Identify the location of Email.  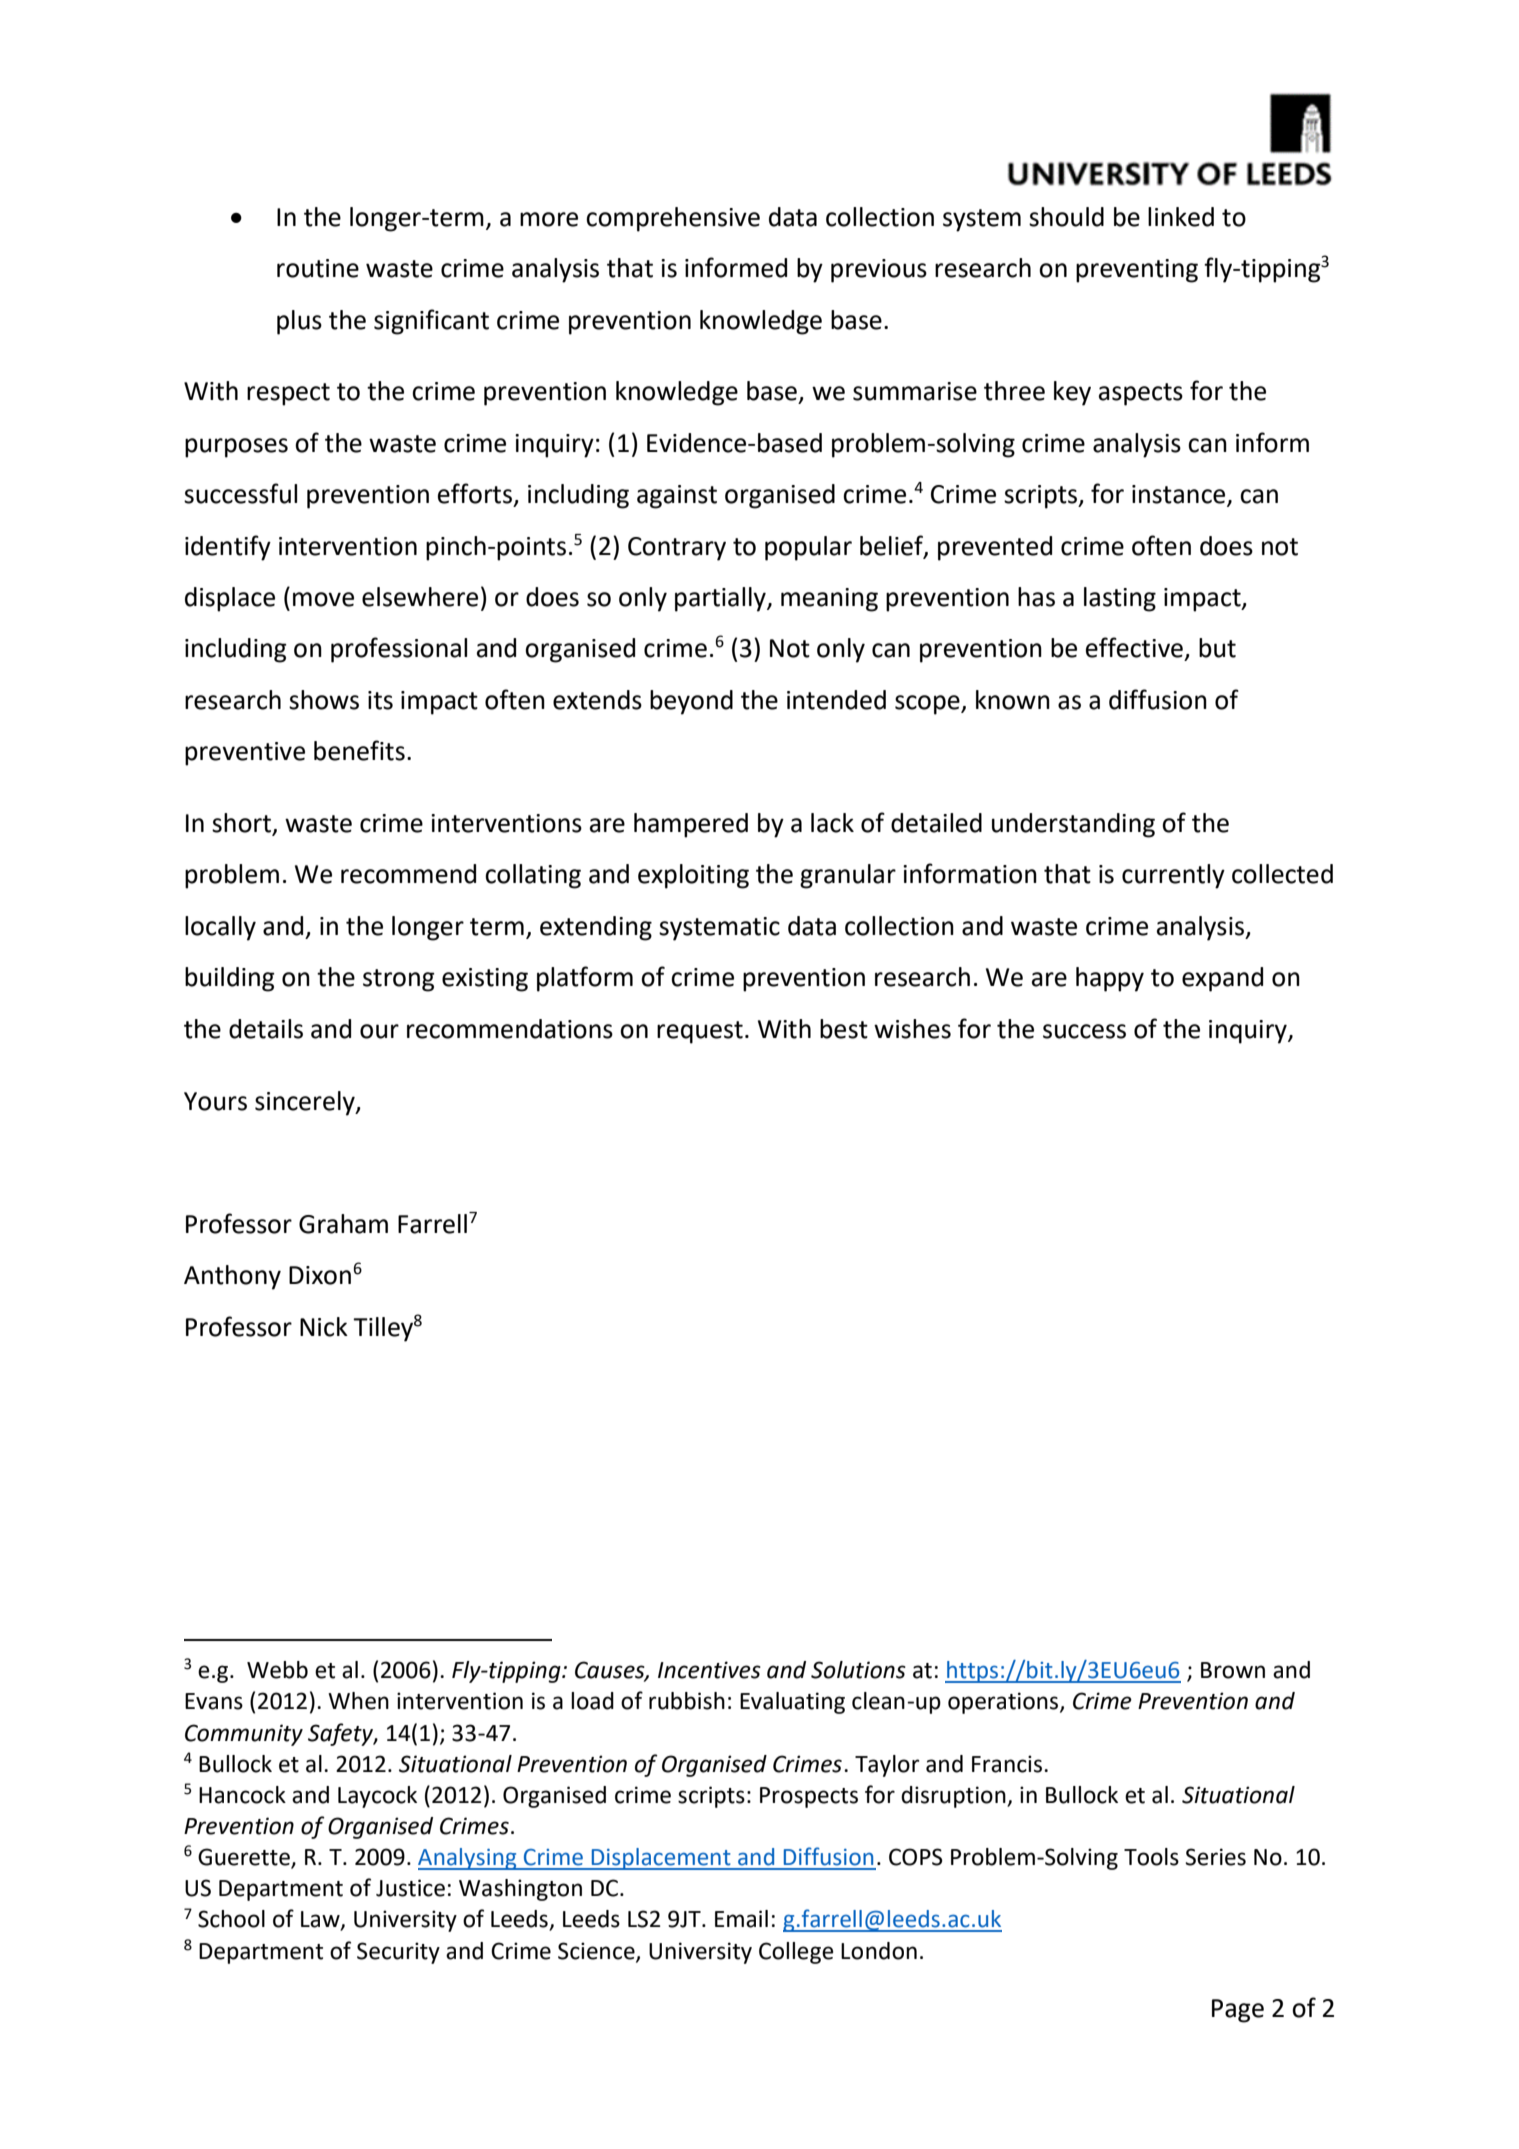
(741, 1919).
